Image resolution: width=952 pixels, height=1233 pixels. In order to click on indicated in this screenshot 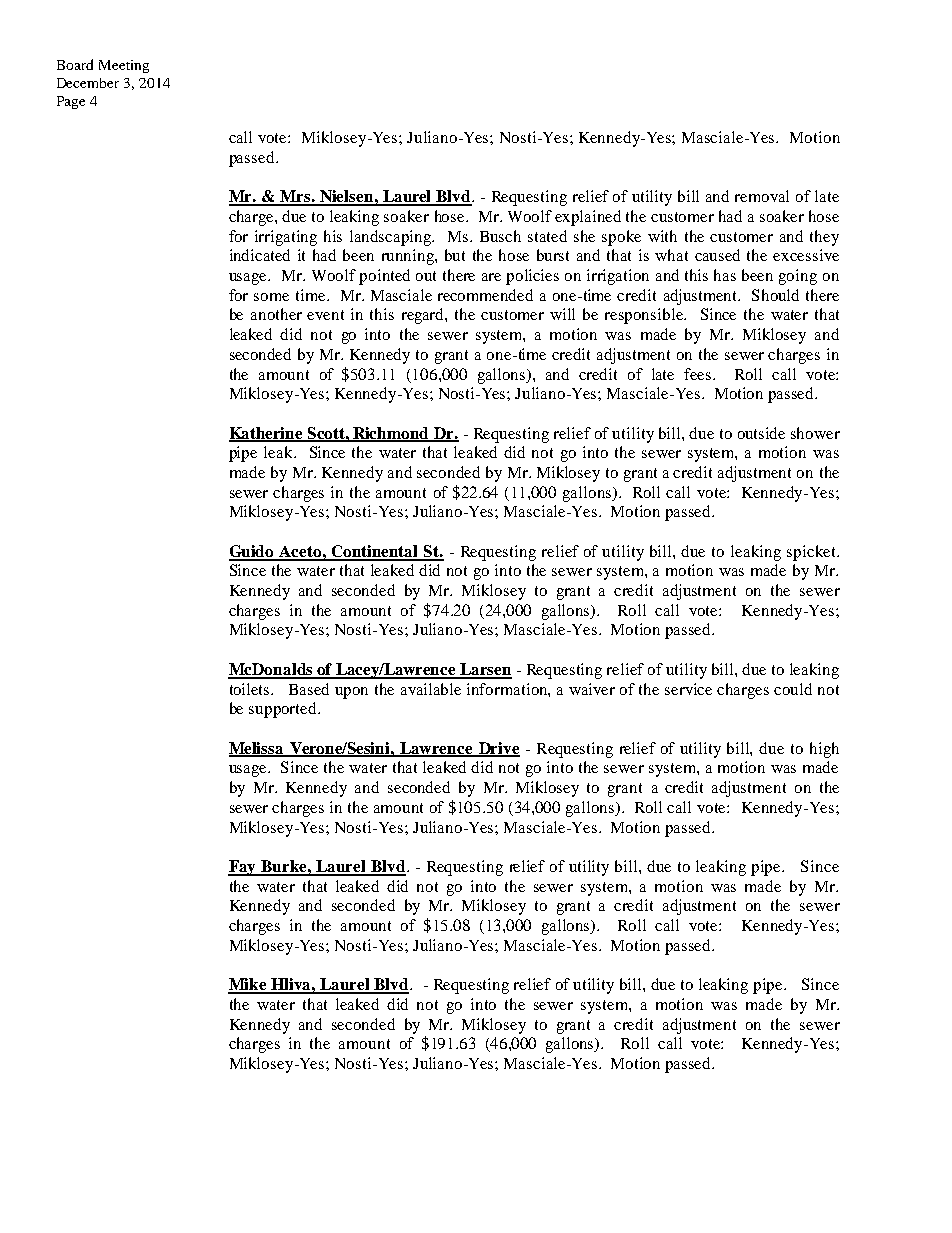, I will do `click(260, 255)`.
